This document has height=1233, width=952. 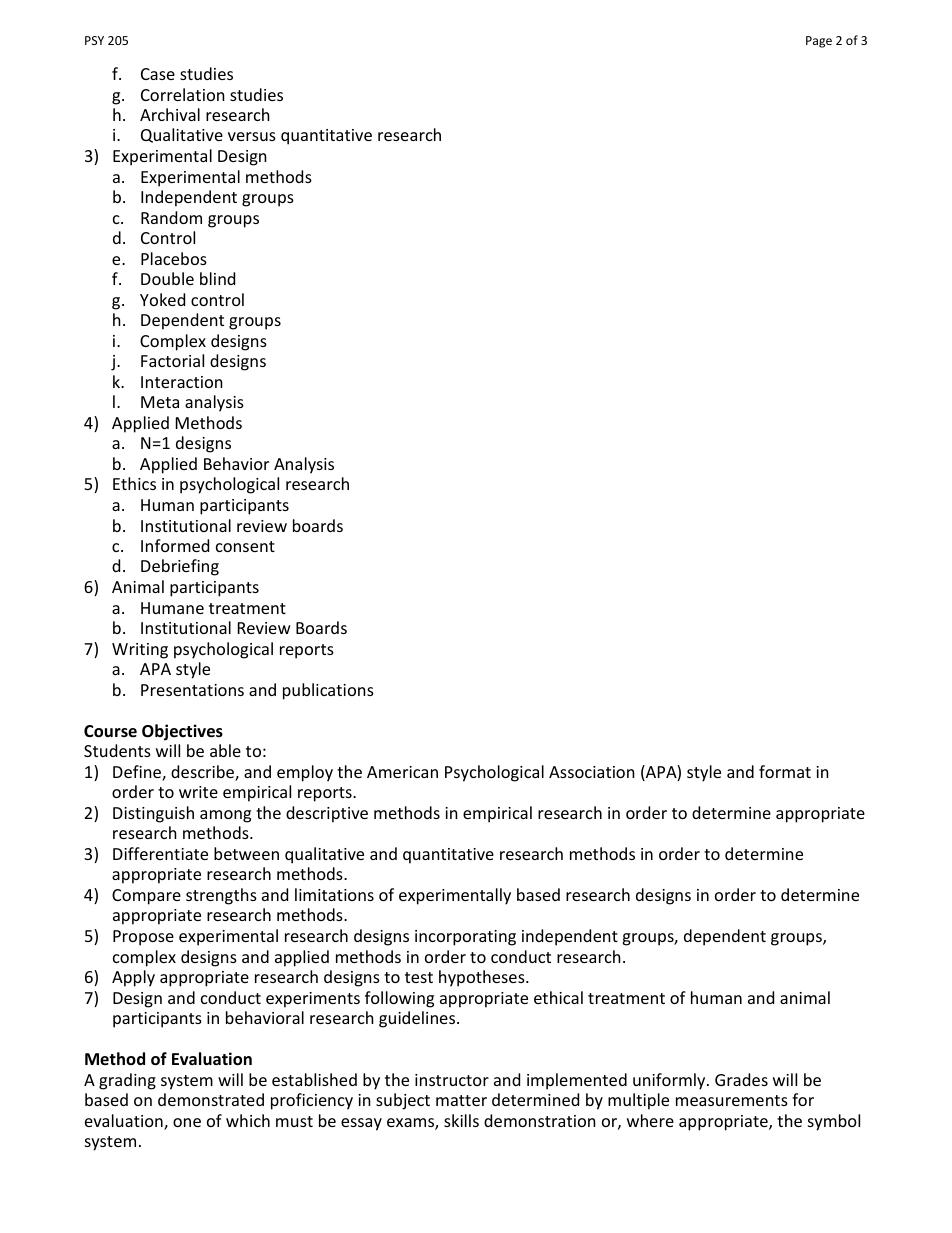 I want to click on Association, so click(x=592, y=772).
